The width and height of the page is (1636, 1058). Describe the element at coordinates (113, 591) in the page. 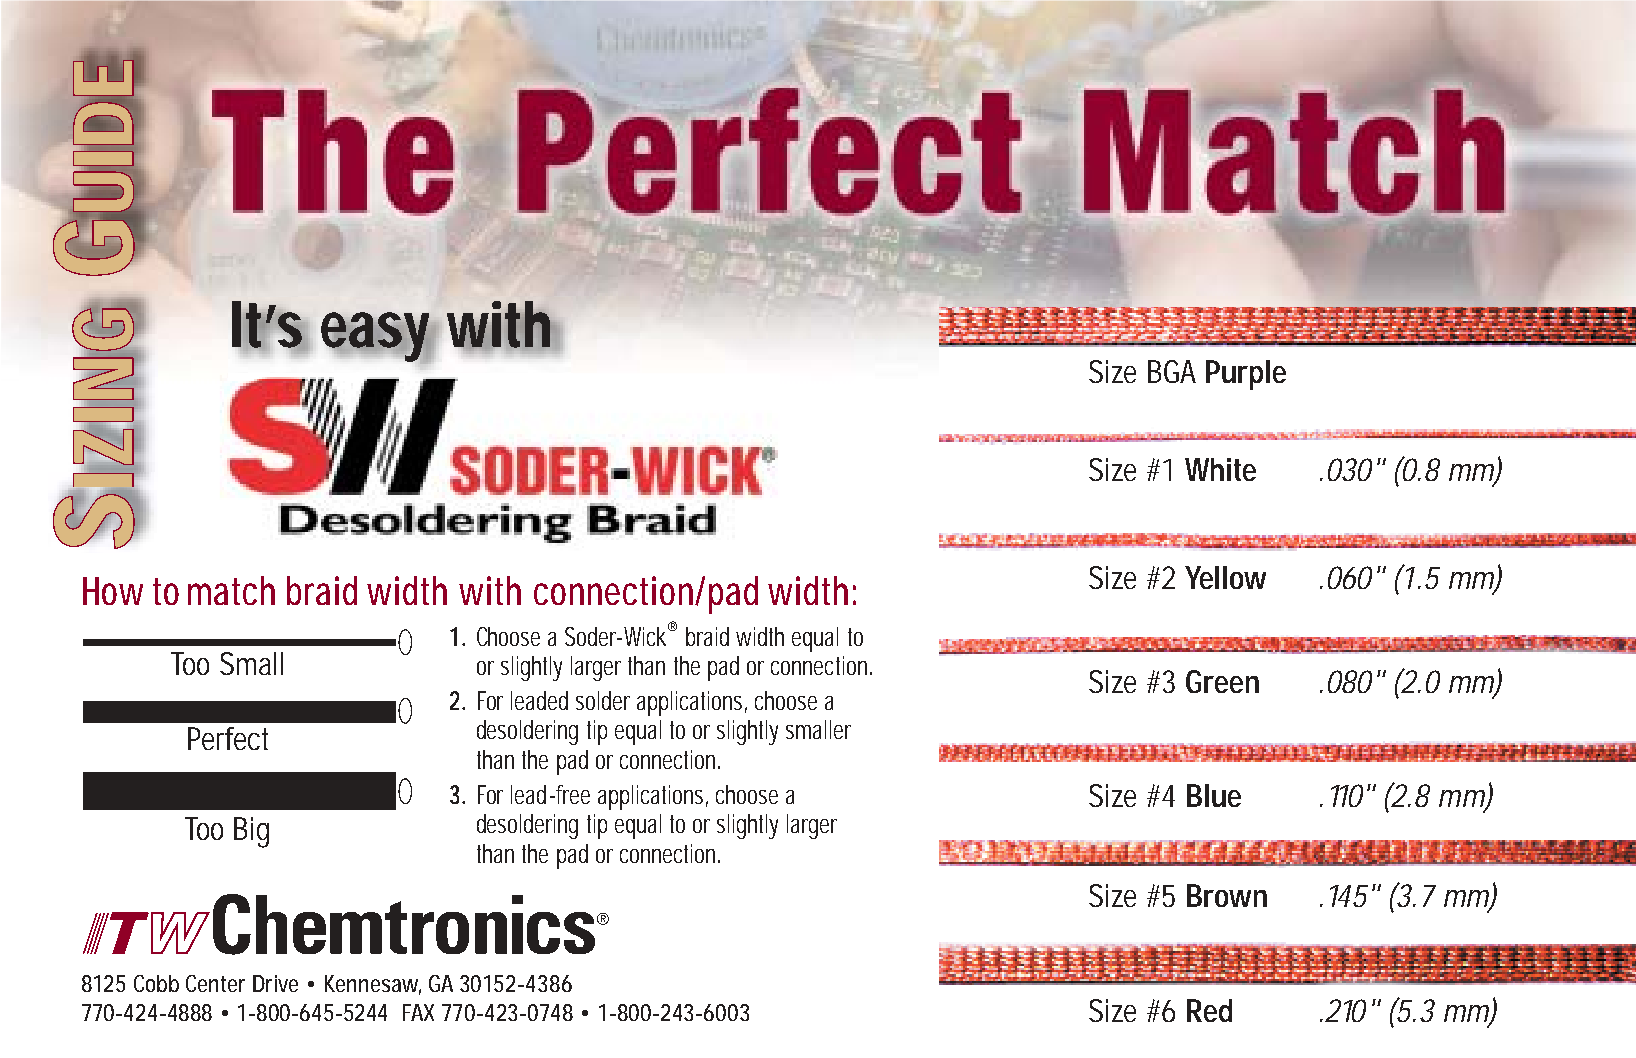

I see `How` at that location.
